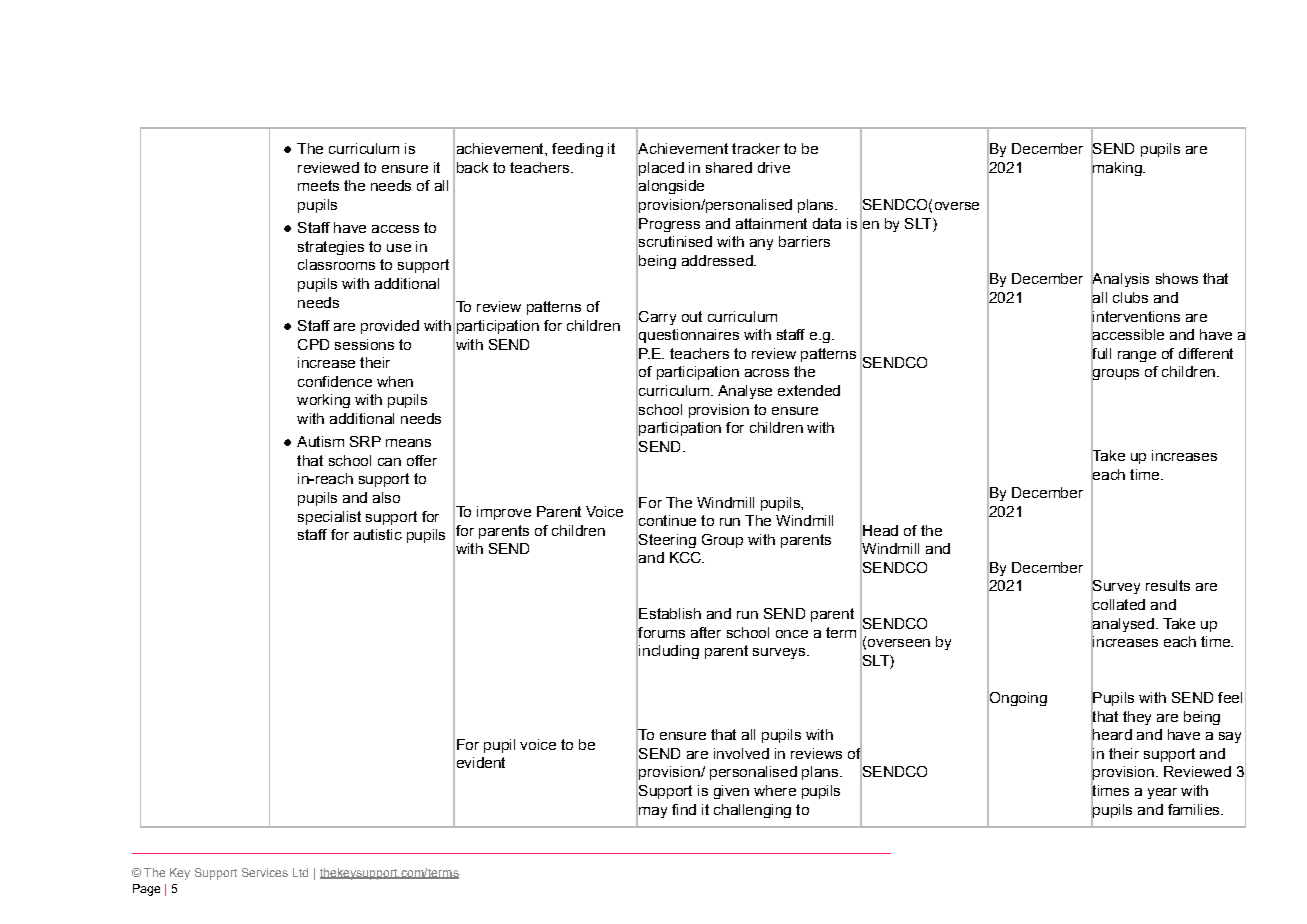 The width and height of the screenshot is (1307, 924). What do you see at coordinates (313, 344) in the screenshot?
I see `CPD` at bounding box center [313, 344].
